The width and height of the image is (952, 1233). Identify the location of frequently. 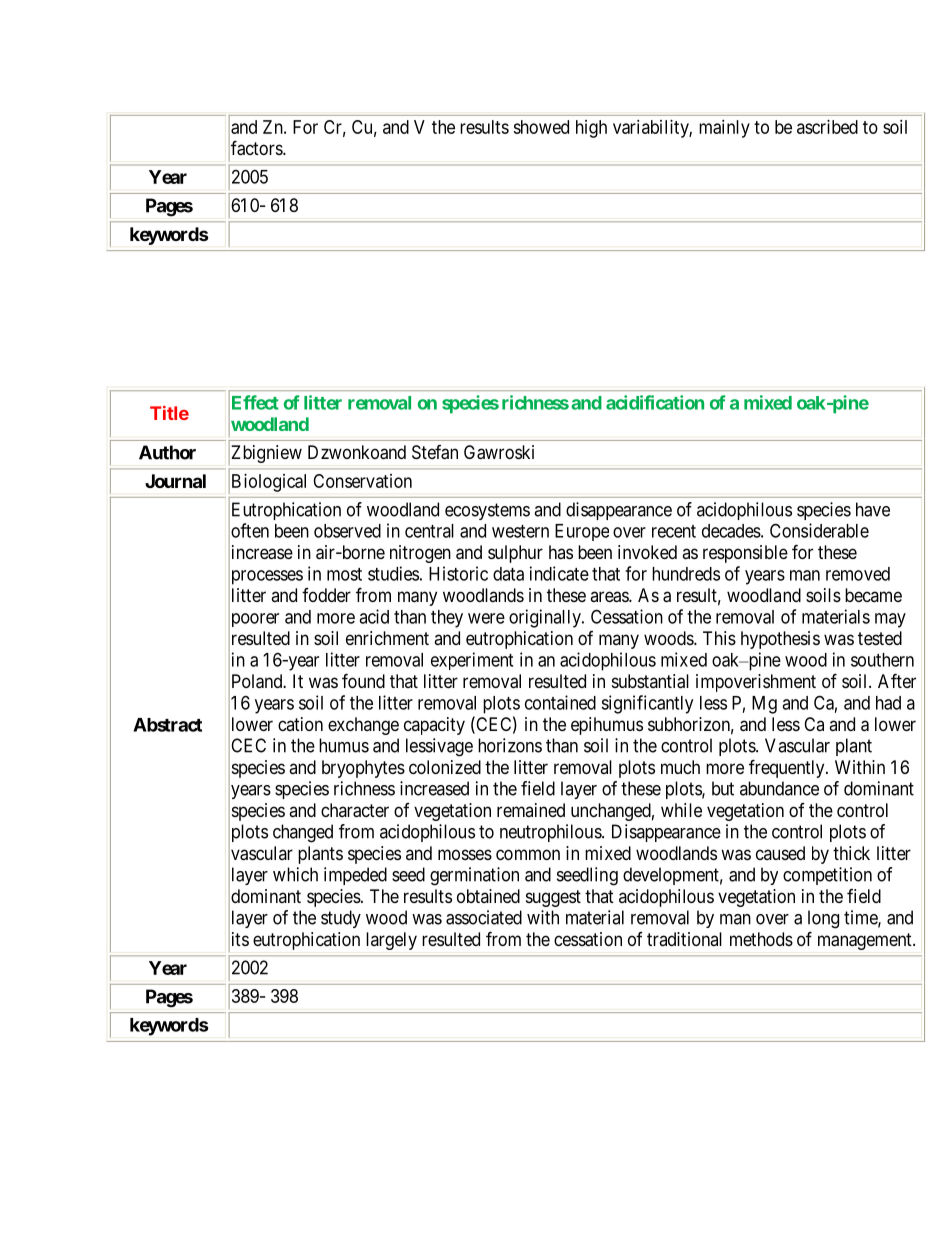
(788, 768).
